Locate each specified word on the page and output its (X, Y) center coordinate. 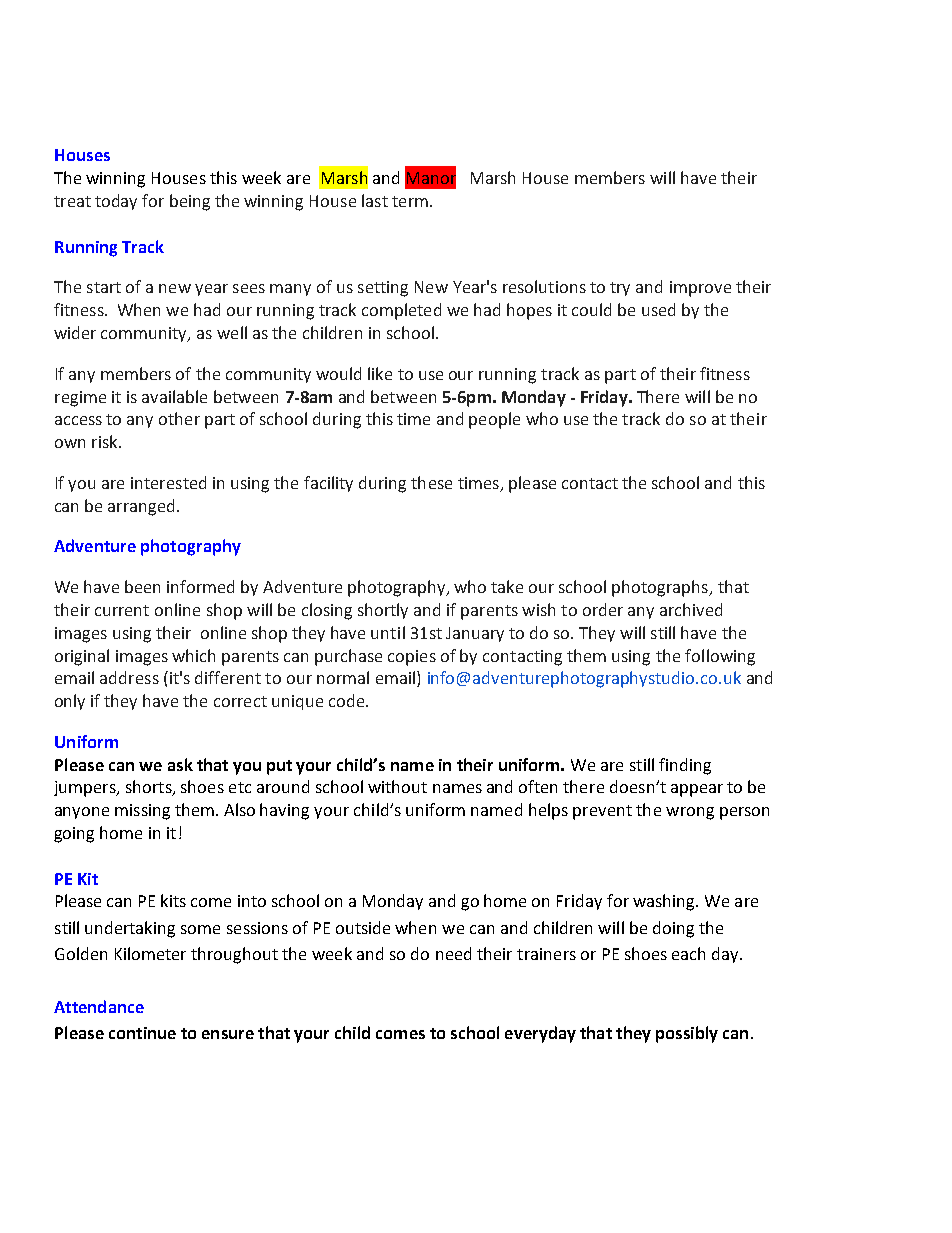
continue (142, 1033)
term (410, 201)
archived (691, 609)
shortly (383, 611)
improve (700, 289)
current (122, 610)
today (116, 202)
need (453, 953)
